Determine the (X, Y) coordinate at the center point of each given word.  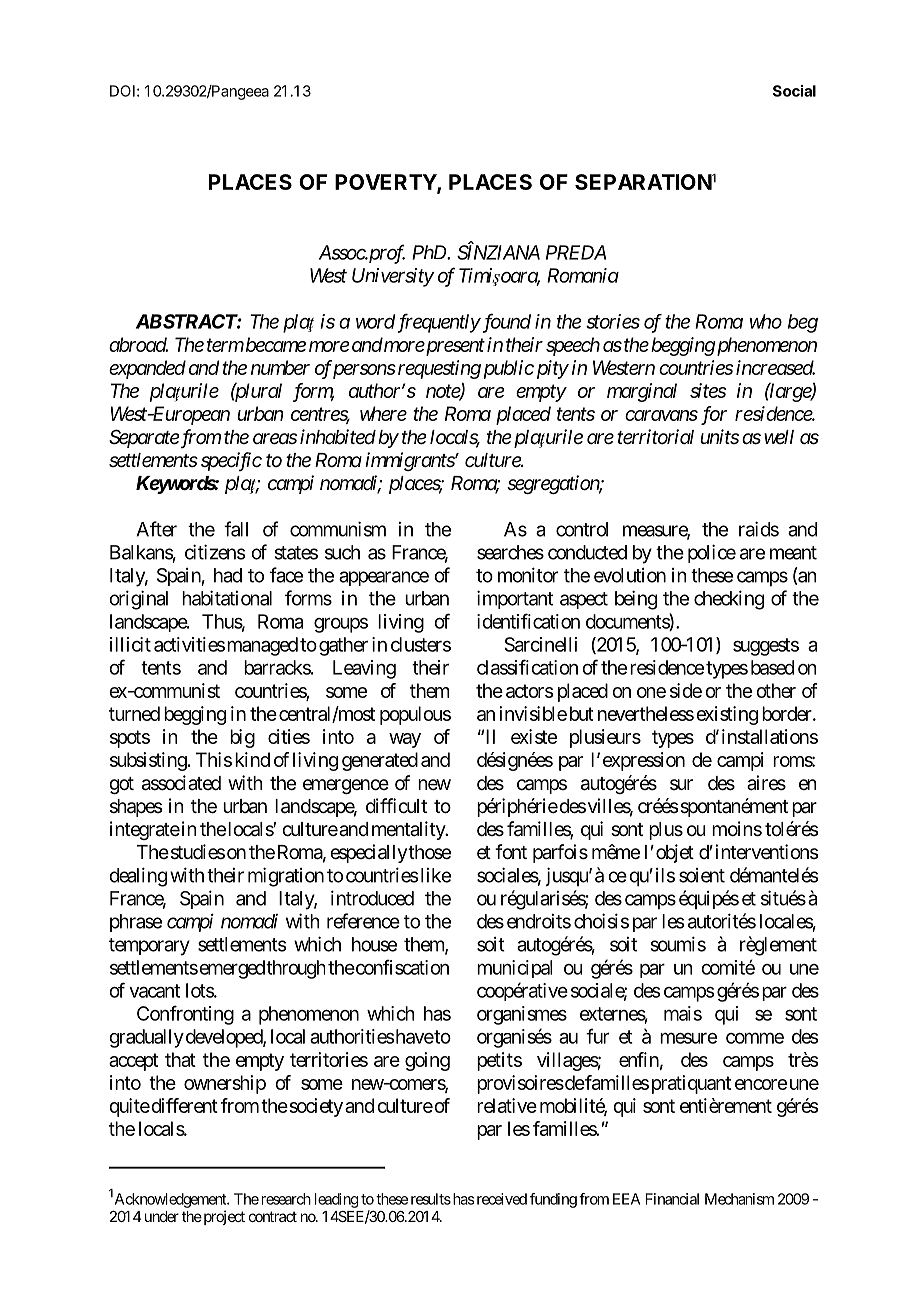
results (431, 1199)
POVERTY (386, 183)
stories (613, 321)
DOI (122, 91)
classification (527, 667)
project (223, 1217)
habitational (227, 598)
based (772, 667)
